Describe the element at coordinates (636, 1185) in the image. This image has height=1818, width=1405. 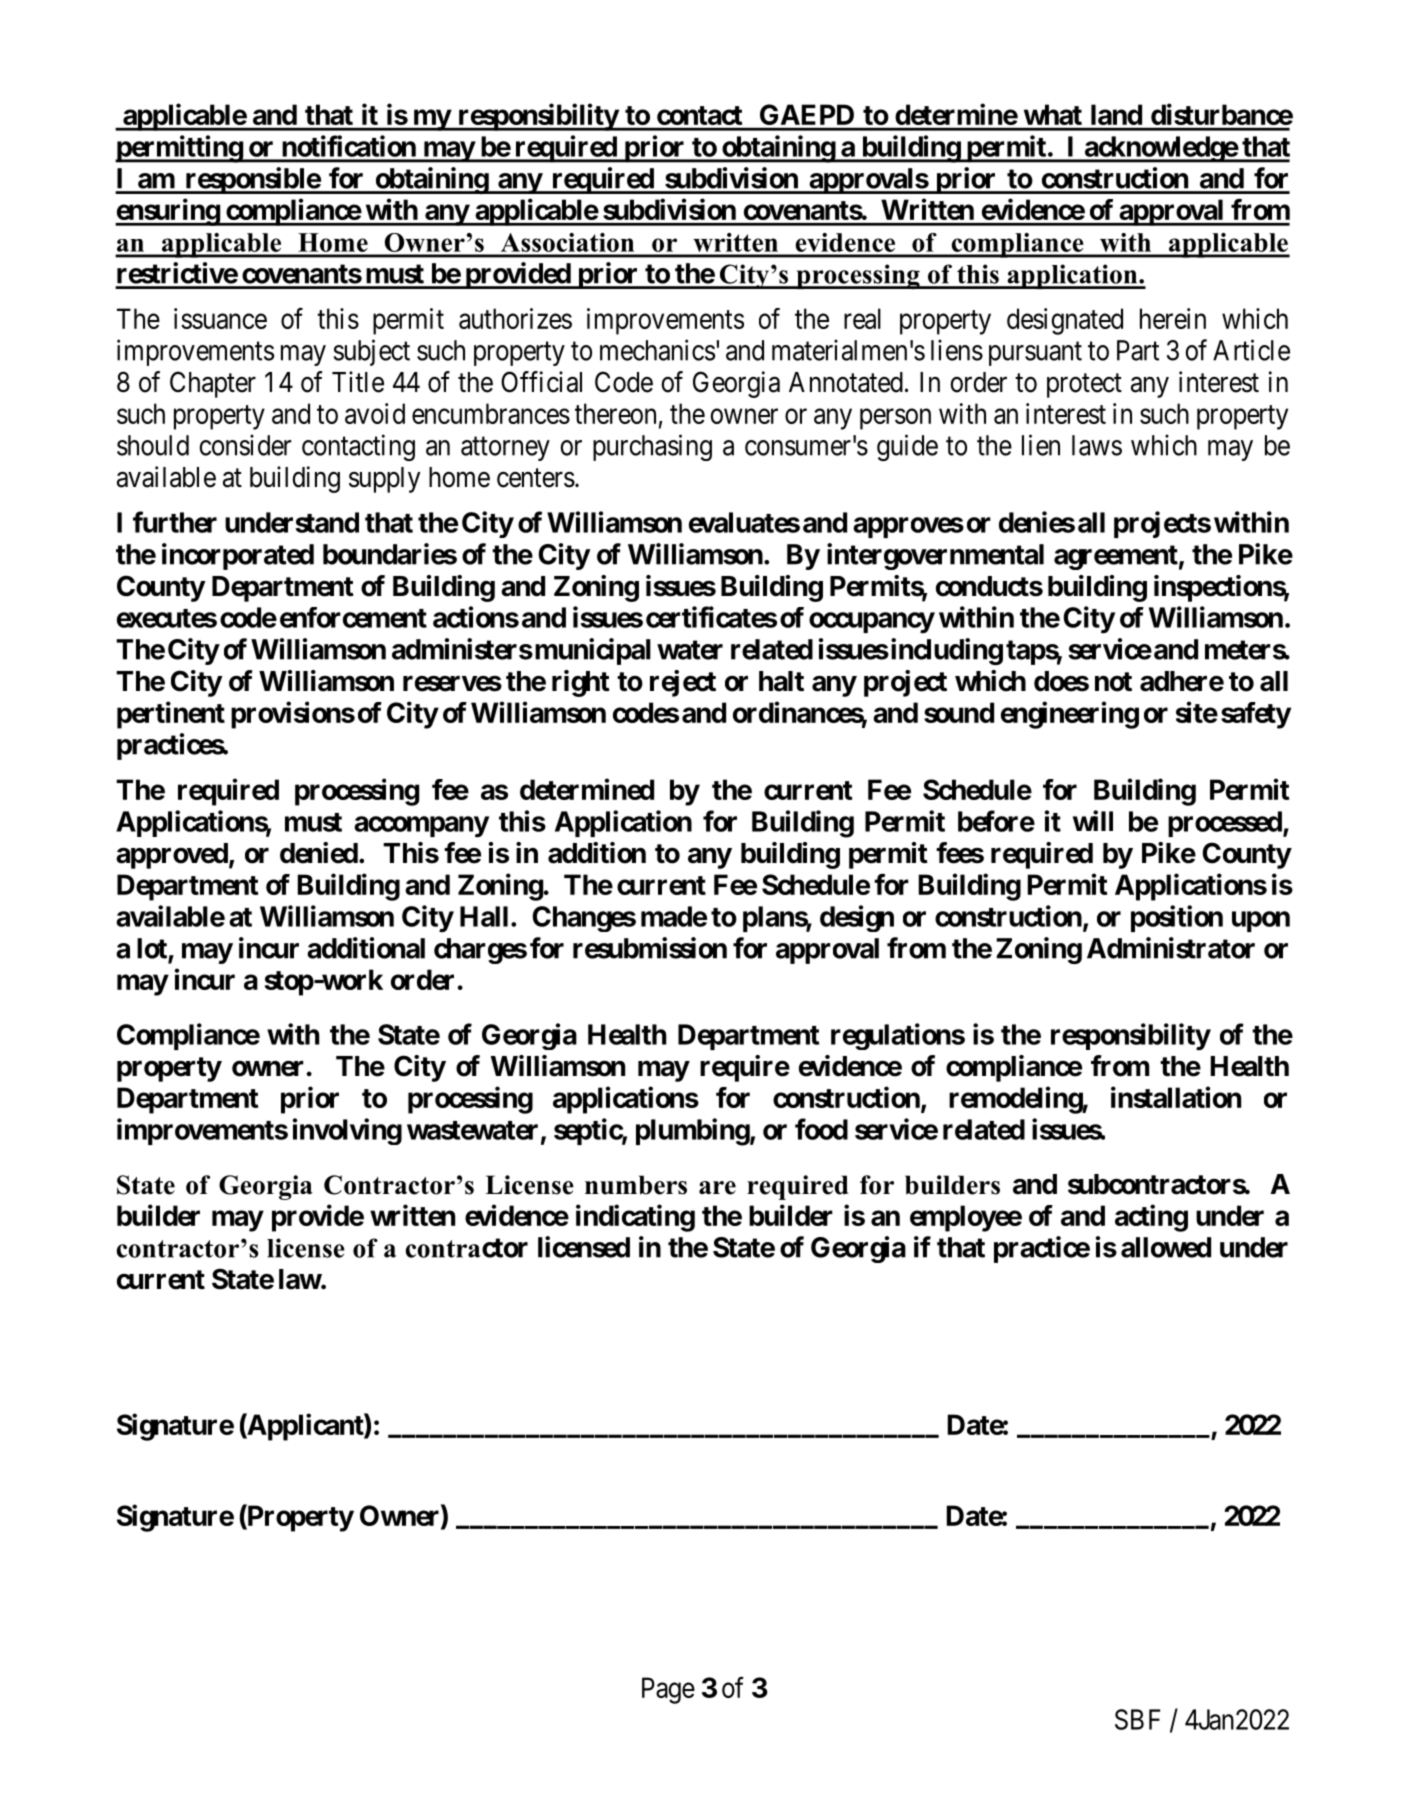
I see `numbers` at that location.
